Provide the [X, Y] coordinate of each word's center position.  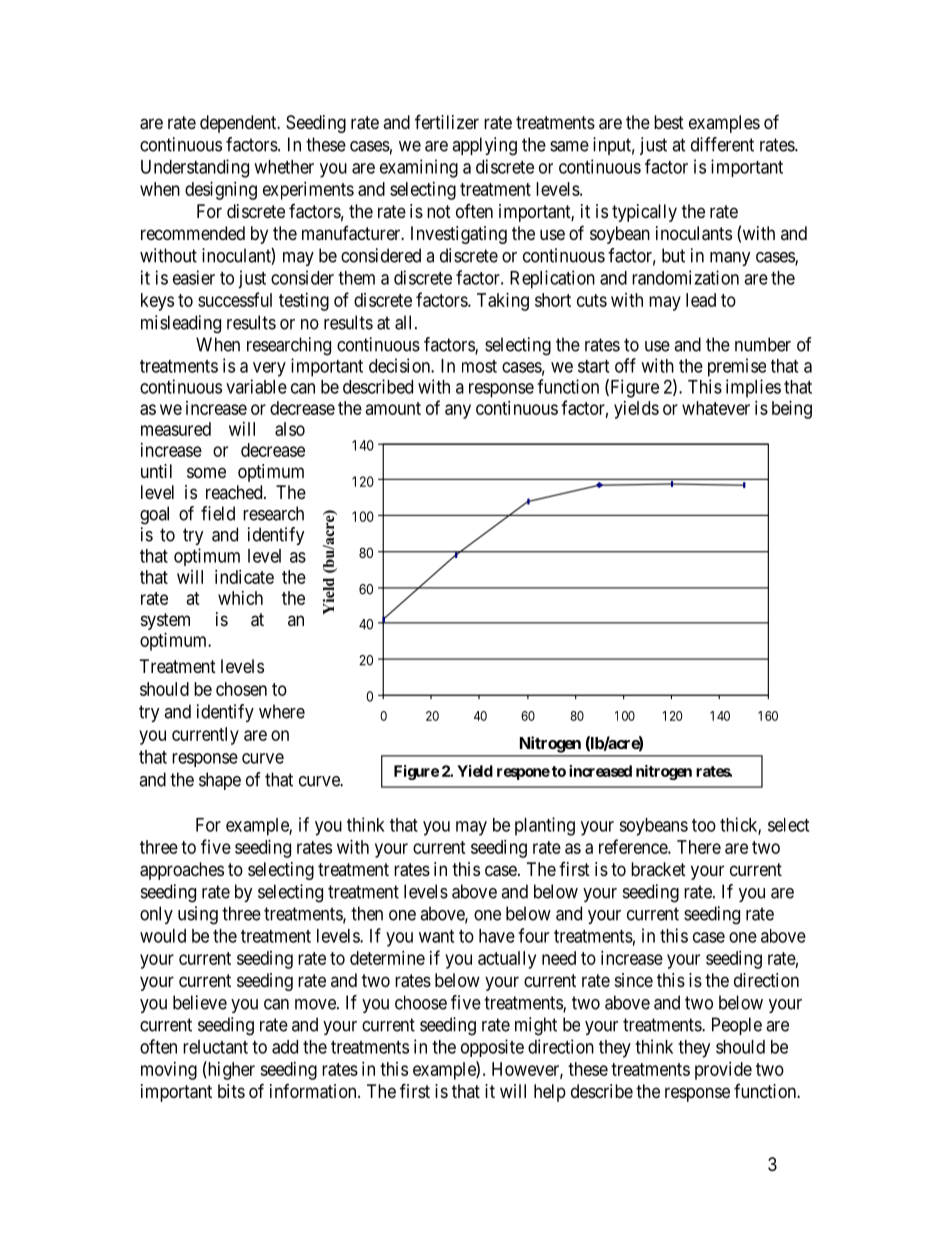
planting [545, 826]
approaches [182, 871]
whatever [716, 408]
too [704, 825]
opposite [492, 1048]
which [240, 598]
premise [737, 367]
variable [256, 386]
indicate [244, 577]
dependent [239, 124]
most [479, 366]
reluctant [215, 1047]
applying [484, 146]
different [722, 144]
